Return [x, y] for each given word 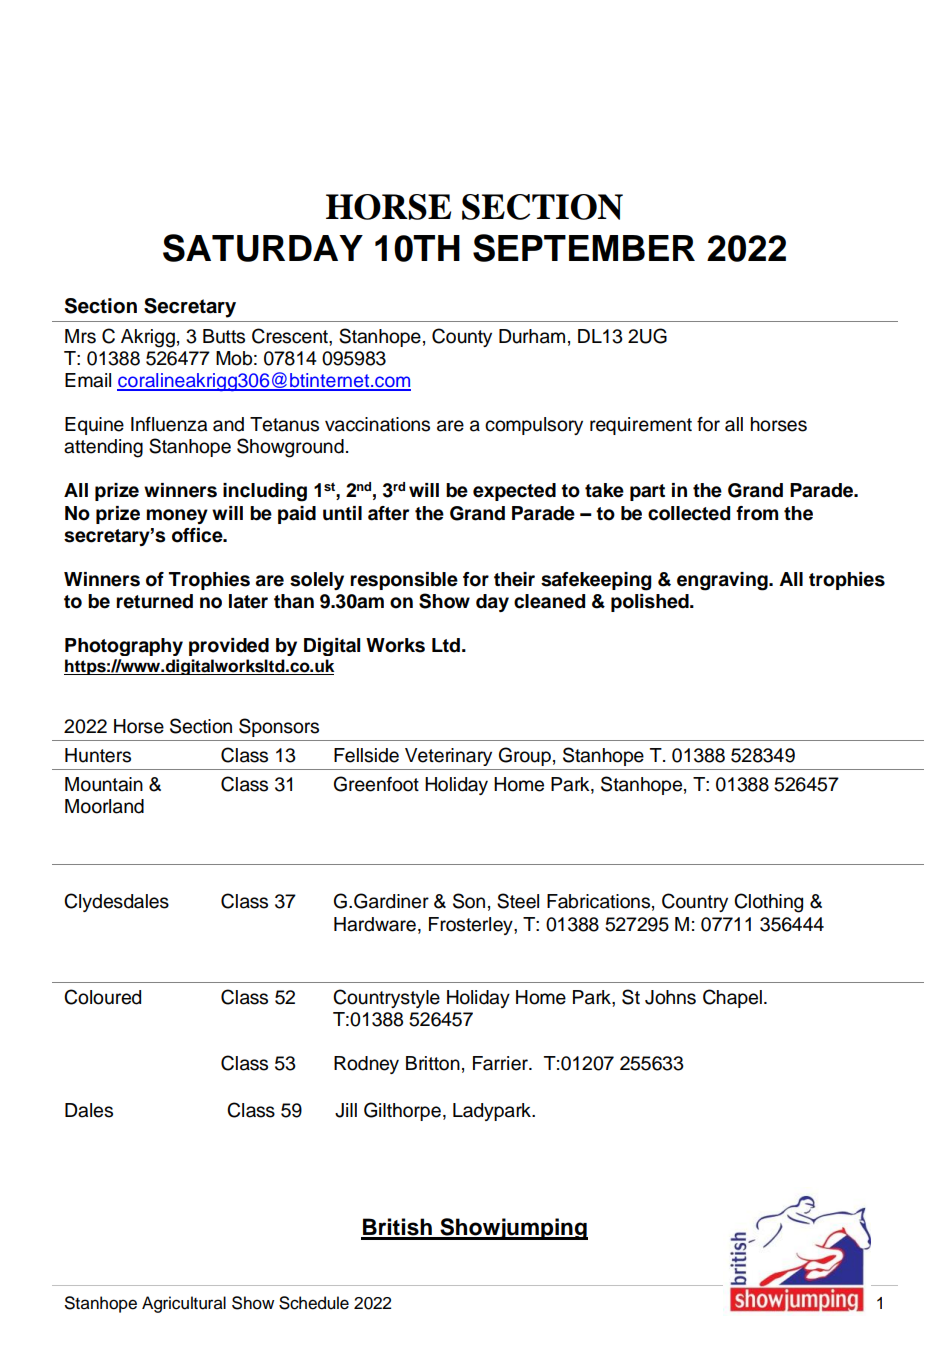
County [462, 337]
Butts [224, 336]
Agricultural [184, 1304]
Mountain [104, 784]
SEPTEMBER [584, 248]
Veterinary [448, 757]
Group [525, 756]
